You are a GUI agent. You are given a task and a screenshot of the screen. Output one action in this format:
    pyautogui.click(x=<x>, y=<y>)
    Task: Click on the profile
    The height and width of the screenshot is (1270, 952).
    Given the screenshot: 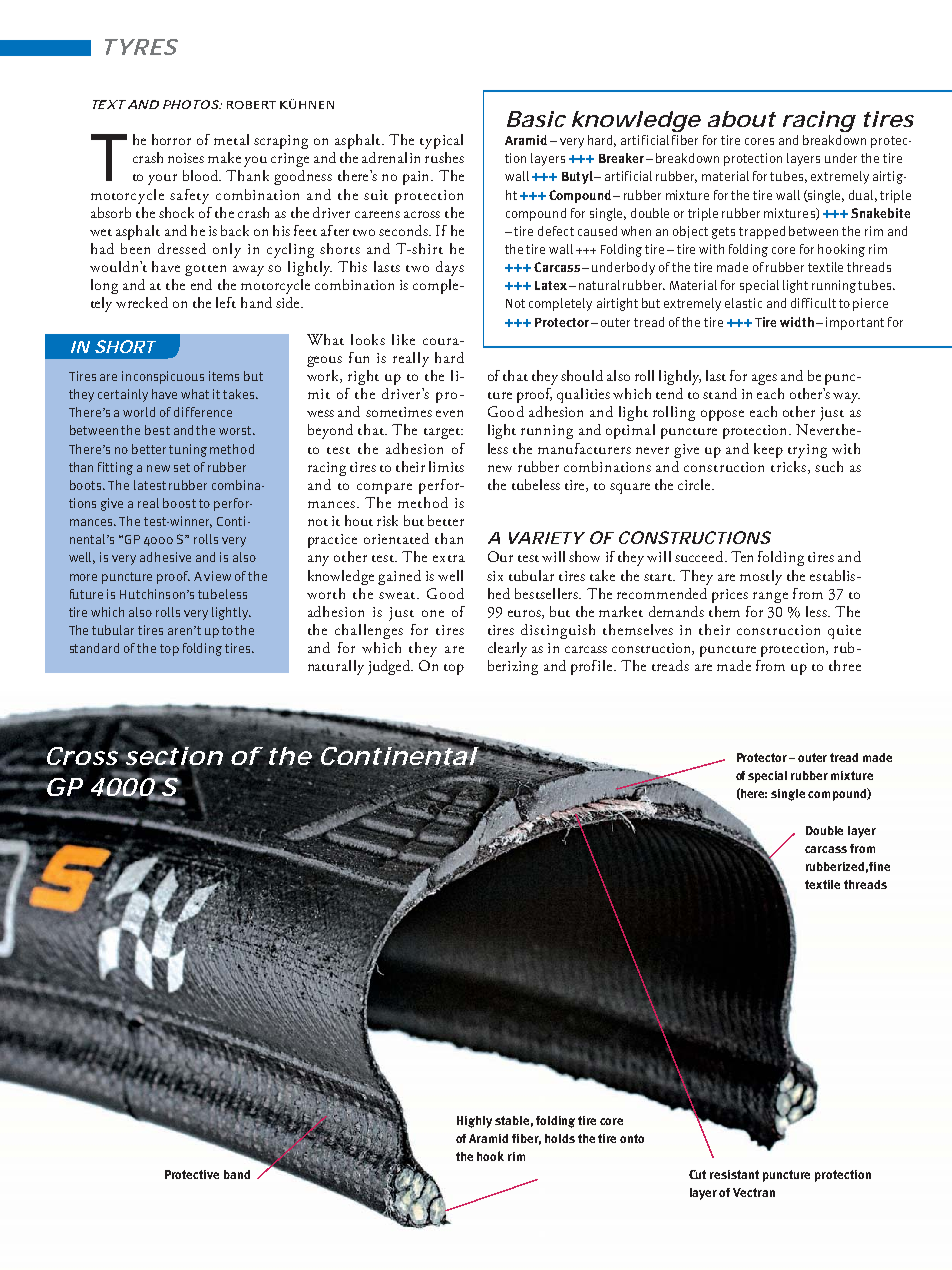 What is the action you would take?
    pyautogui.click(x=593, y=667)
